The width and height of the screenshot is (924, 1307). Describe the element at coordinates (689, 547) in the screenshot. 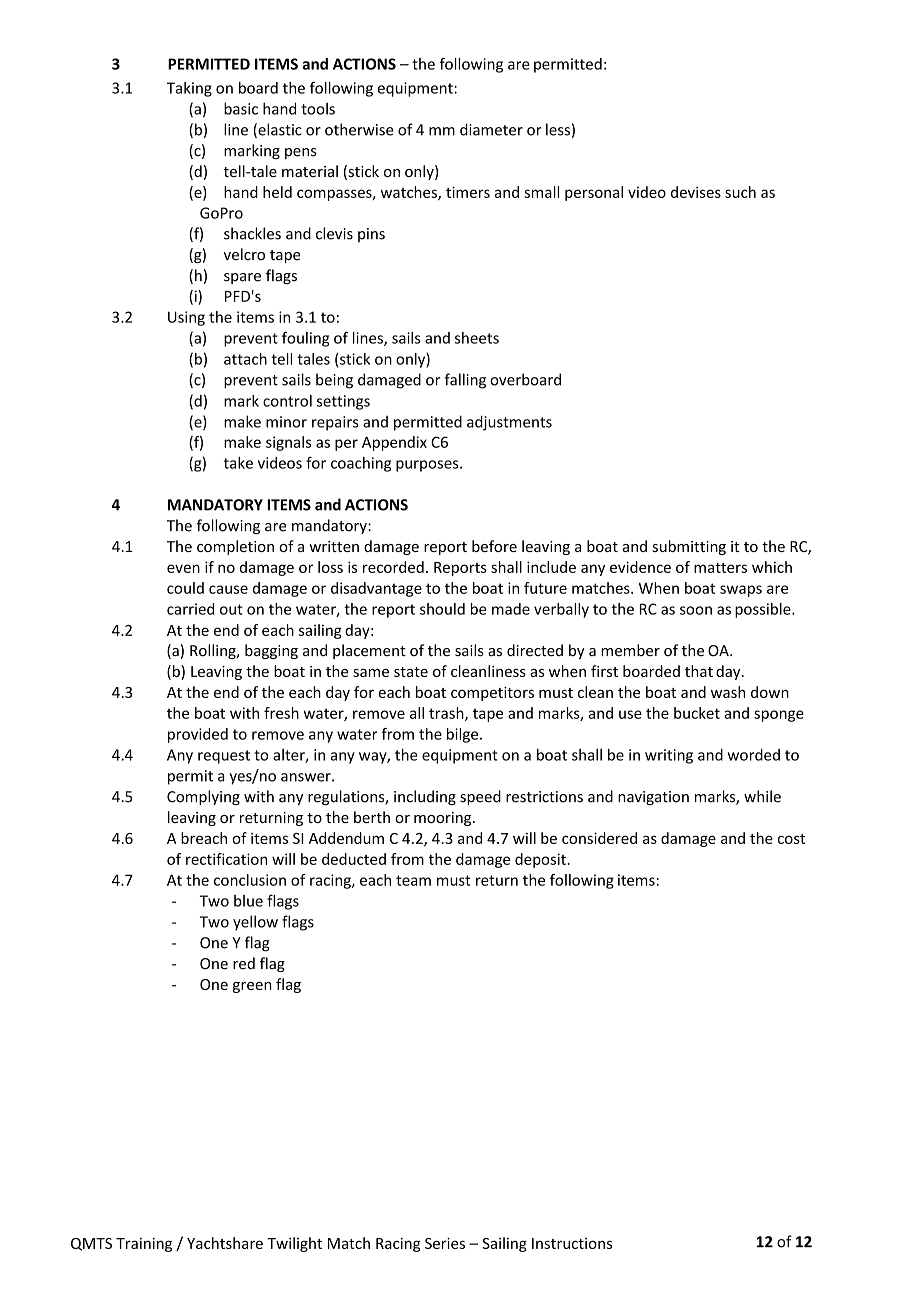

I see `submitting` at that location.
